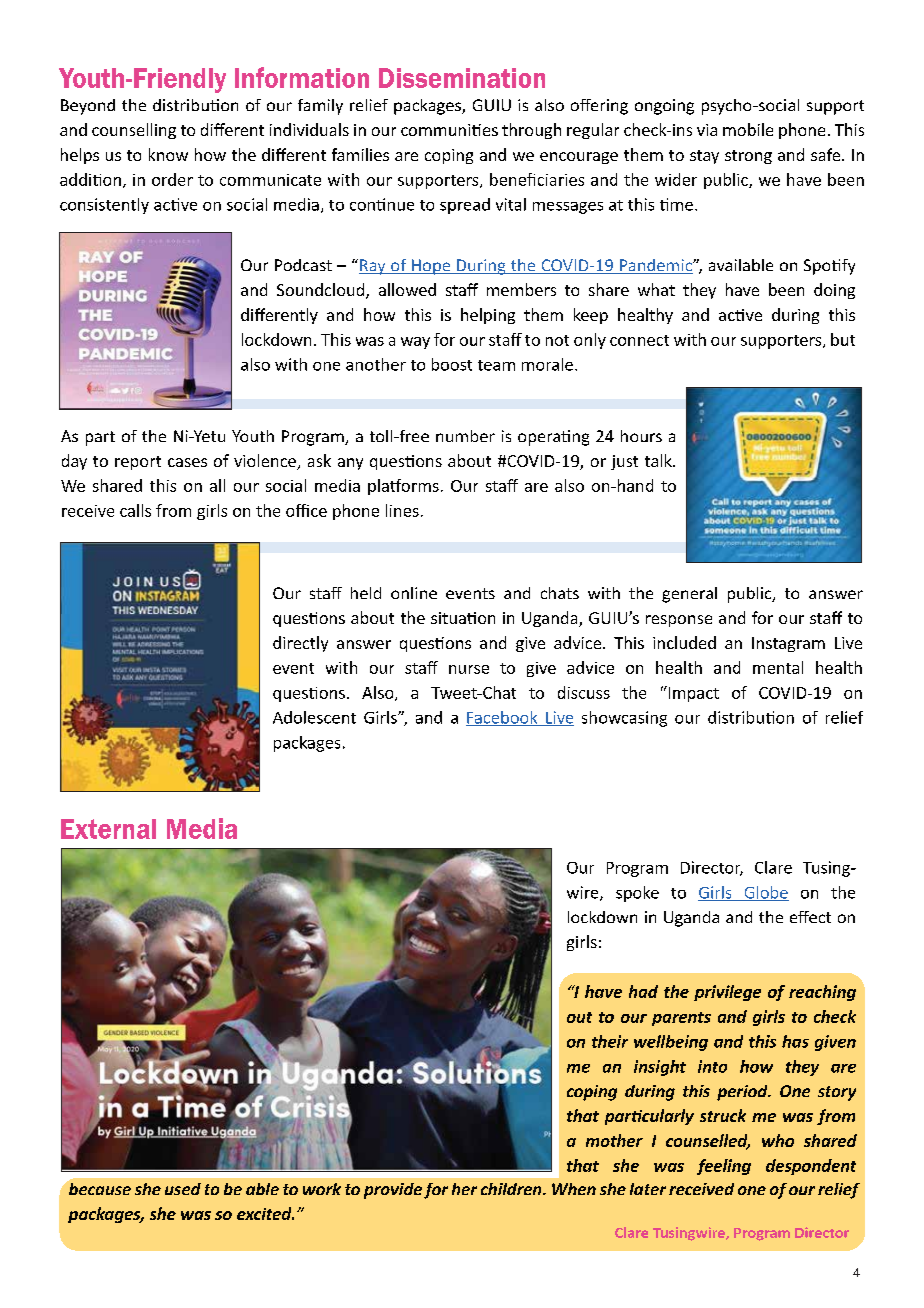  Describe the element at coordinates (465, 436) in the screenshot. I see `number` at that location.
